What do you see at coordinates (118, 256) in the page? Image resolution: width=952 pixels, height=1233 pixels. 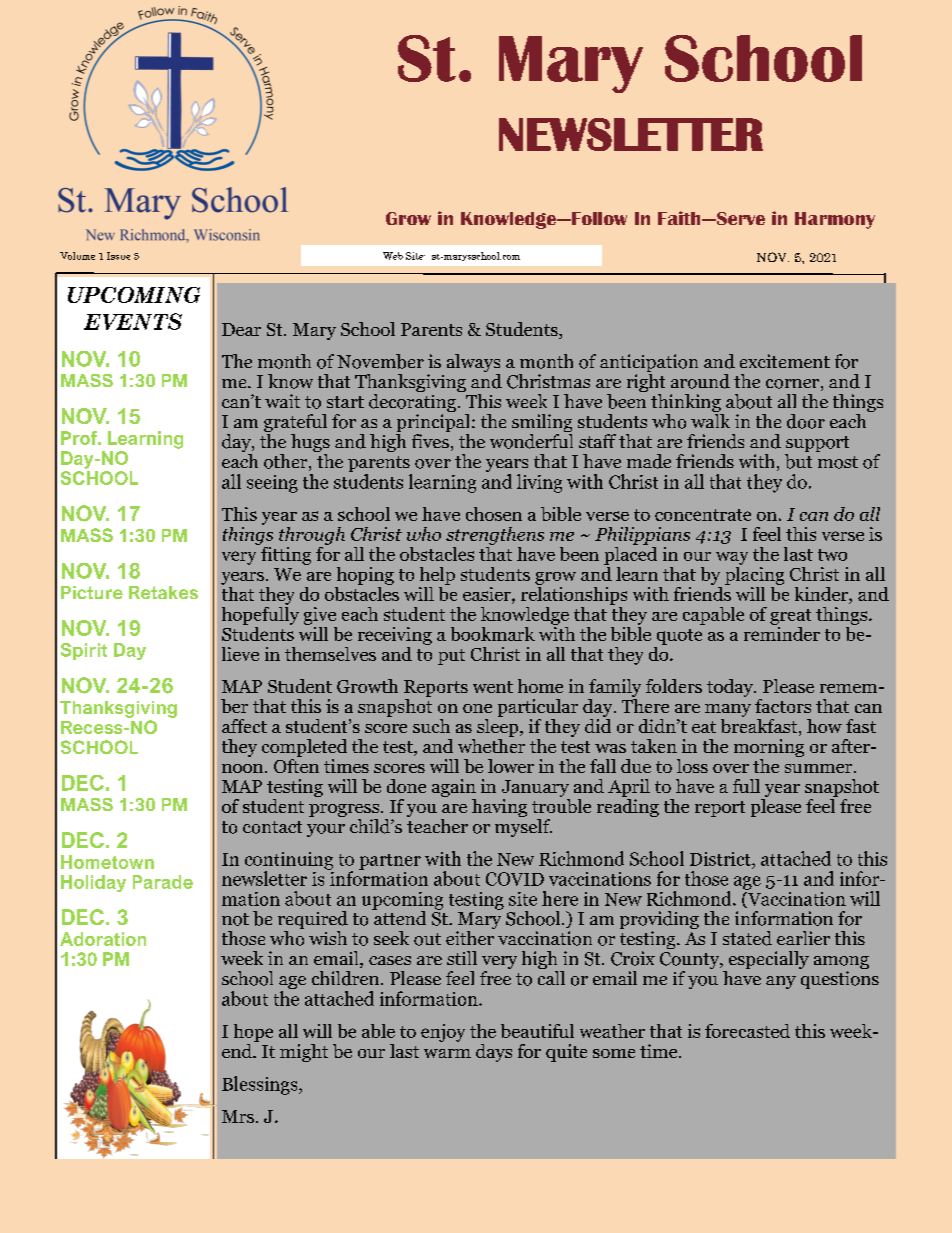 I see `Issue` at bounding box center [118, 256].
